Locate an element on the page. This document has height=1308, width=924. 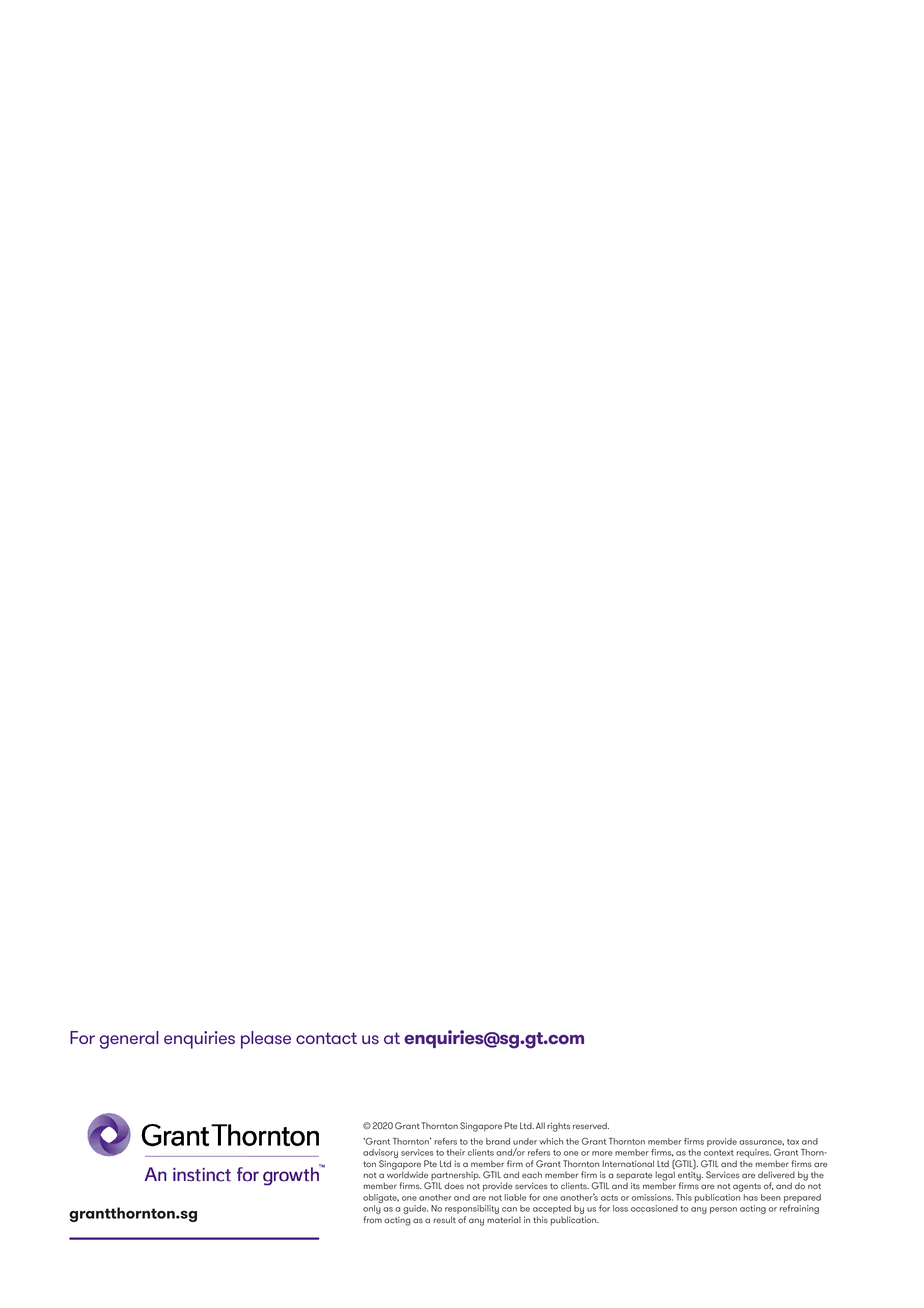
partnership is located at coordinates (454, 1177).
